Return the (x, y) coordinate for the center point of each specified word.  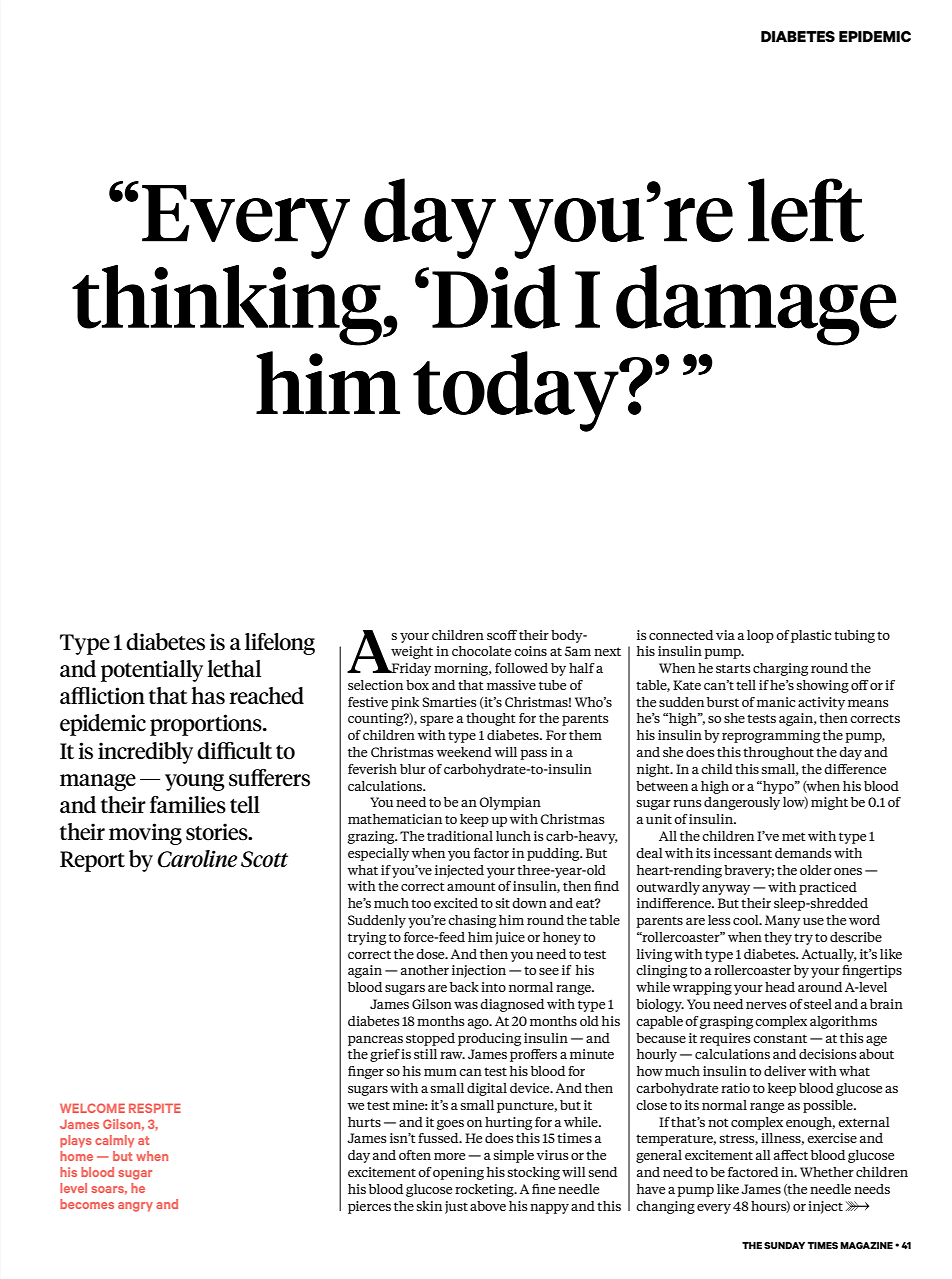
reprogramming (771, 736)
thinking (228, 305)
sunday (784, 1245)
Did (496, 297)
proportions (207, 725)
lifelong (280, 644)
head (780, 987)
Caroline (197, 859)
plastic (811, 636)
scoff (502, 635)
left (806, 210)
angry (135, 1207)
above (488, 1206)
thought (491, 719)
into (493, 987)
